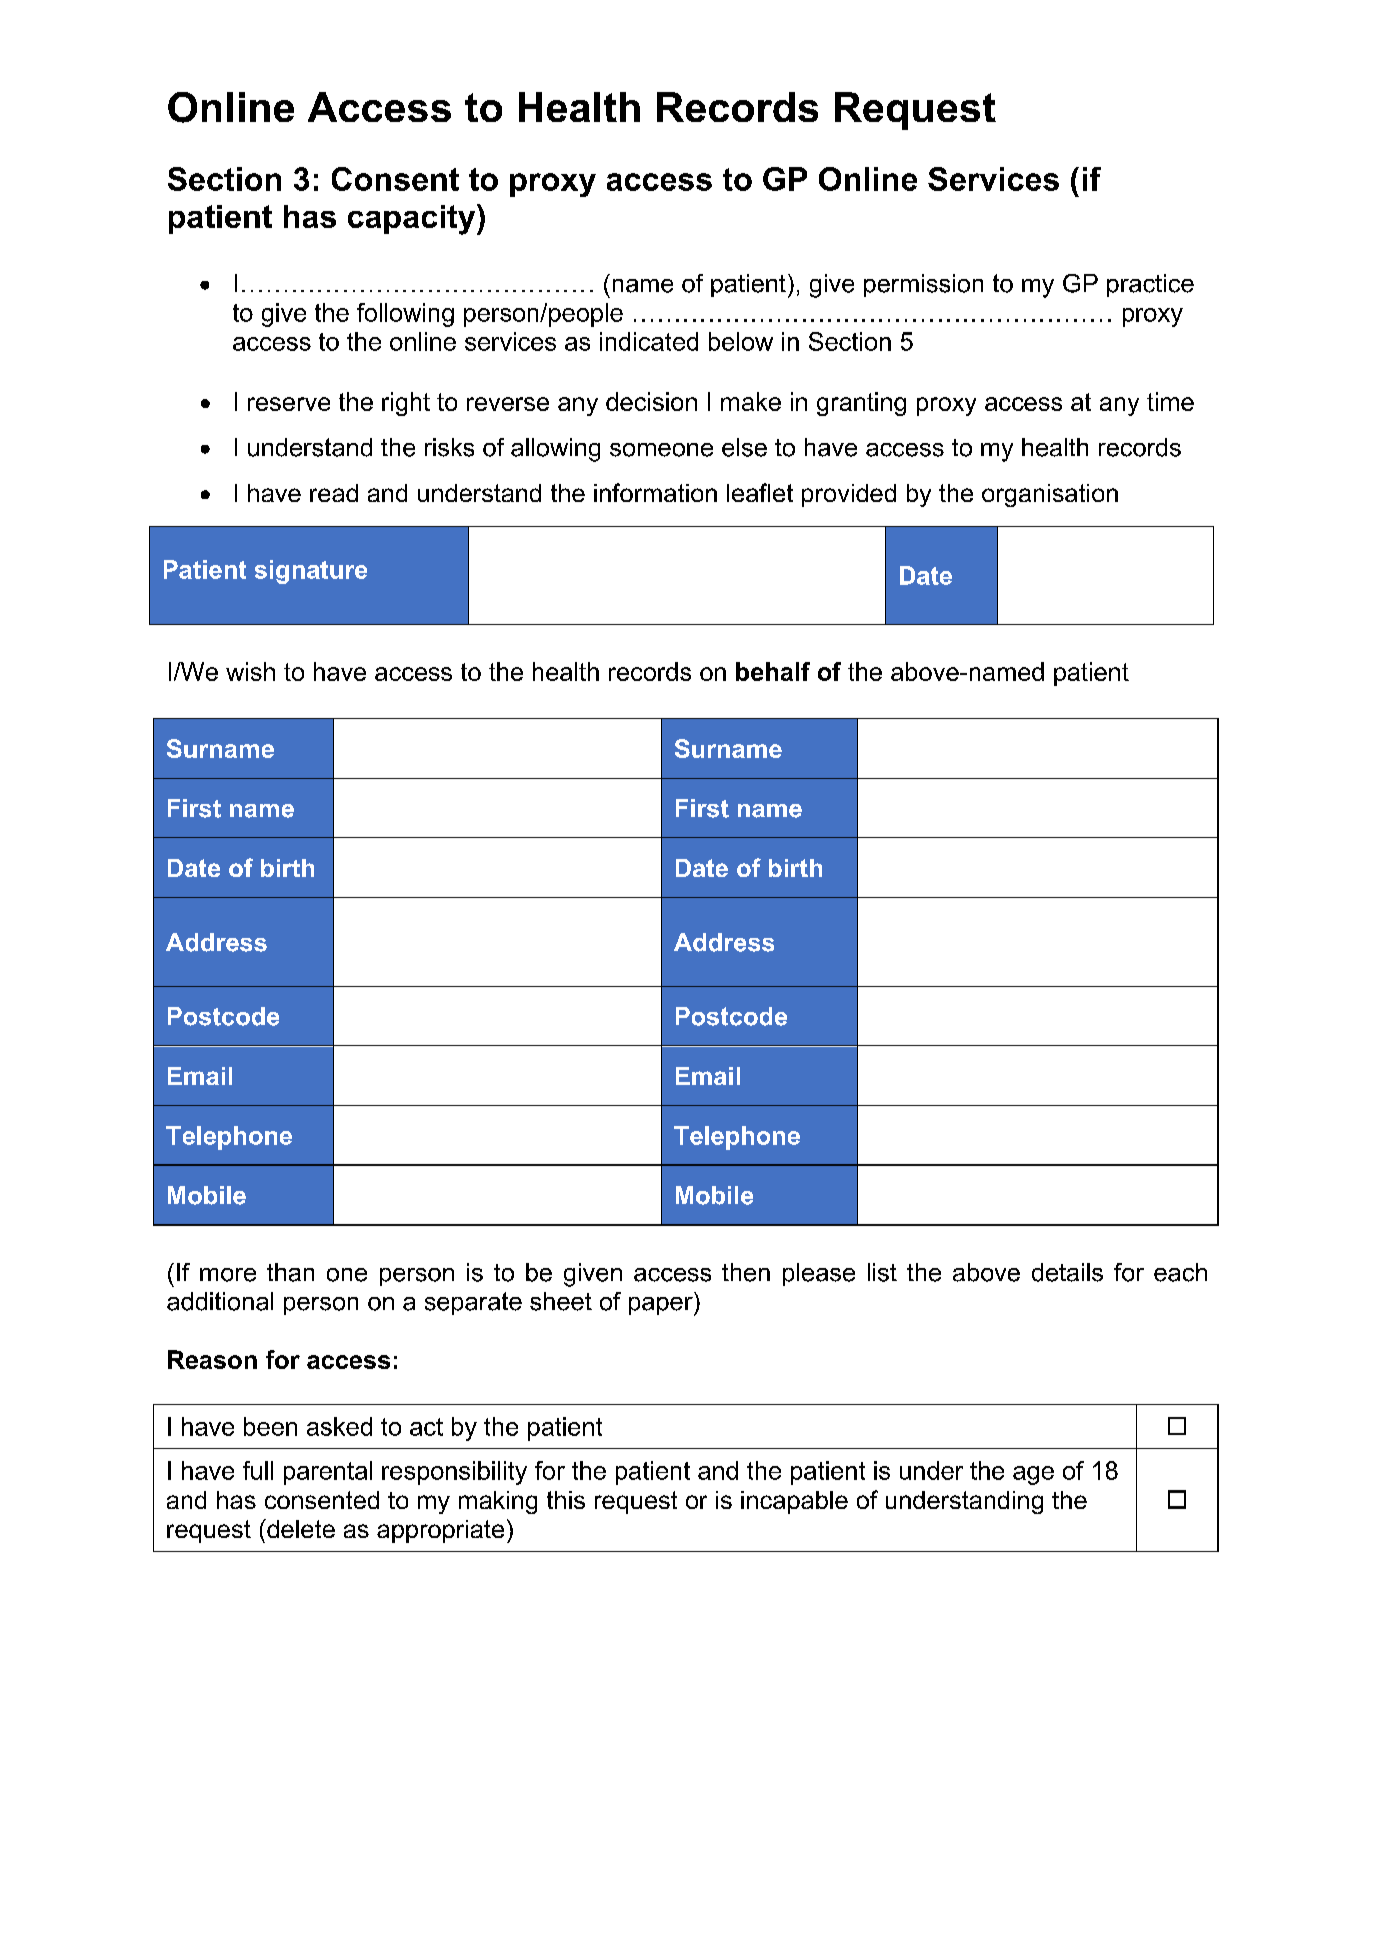 The height and width of the page is (1946, 1375). What do you see at coordinates (328, 1473) in the page?
I see `parental` at bounding box center [328, 1473].
